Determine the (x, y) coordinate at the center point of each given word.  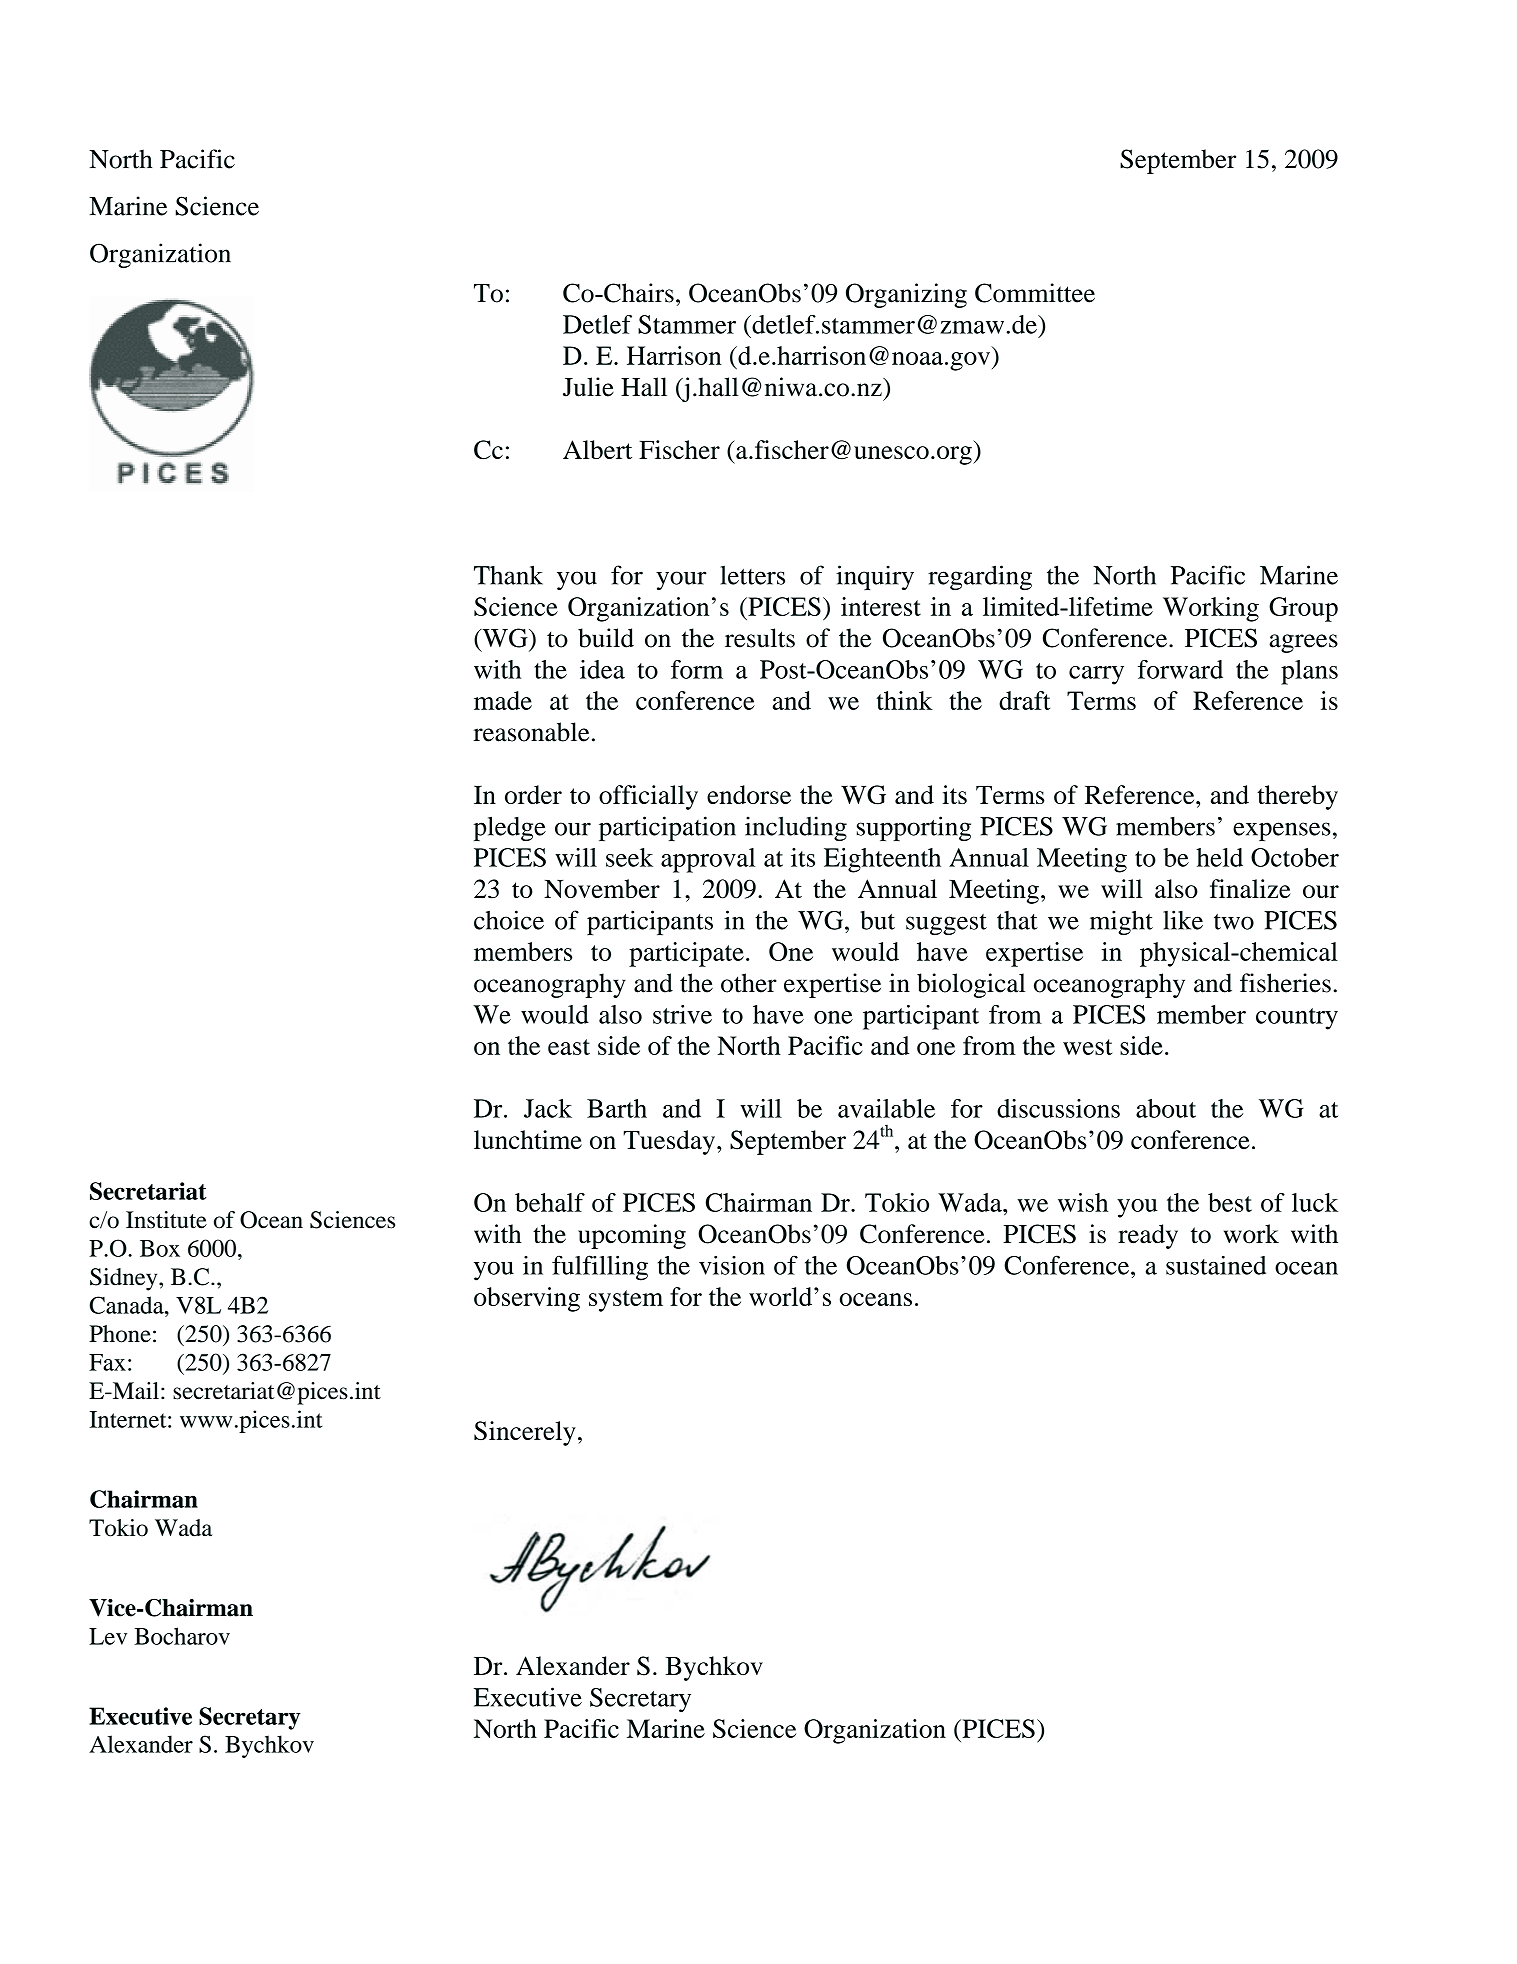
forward (1180, 669)
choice (509, 920)
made (503, 700)
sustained (1216, 1265)
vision (732, 1265)
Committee (1035, 293)
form (697, 669)
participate (686, 954)
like (1183, 920)
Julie (588, 387)
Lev (108, 1636)
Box (160, 1248)
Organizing (906, 295)
